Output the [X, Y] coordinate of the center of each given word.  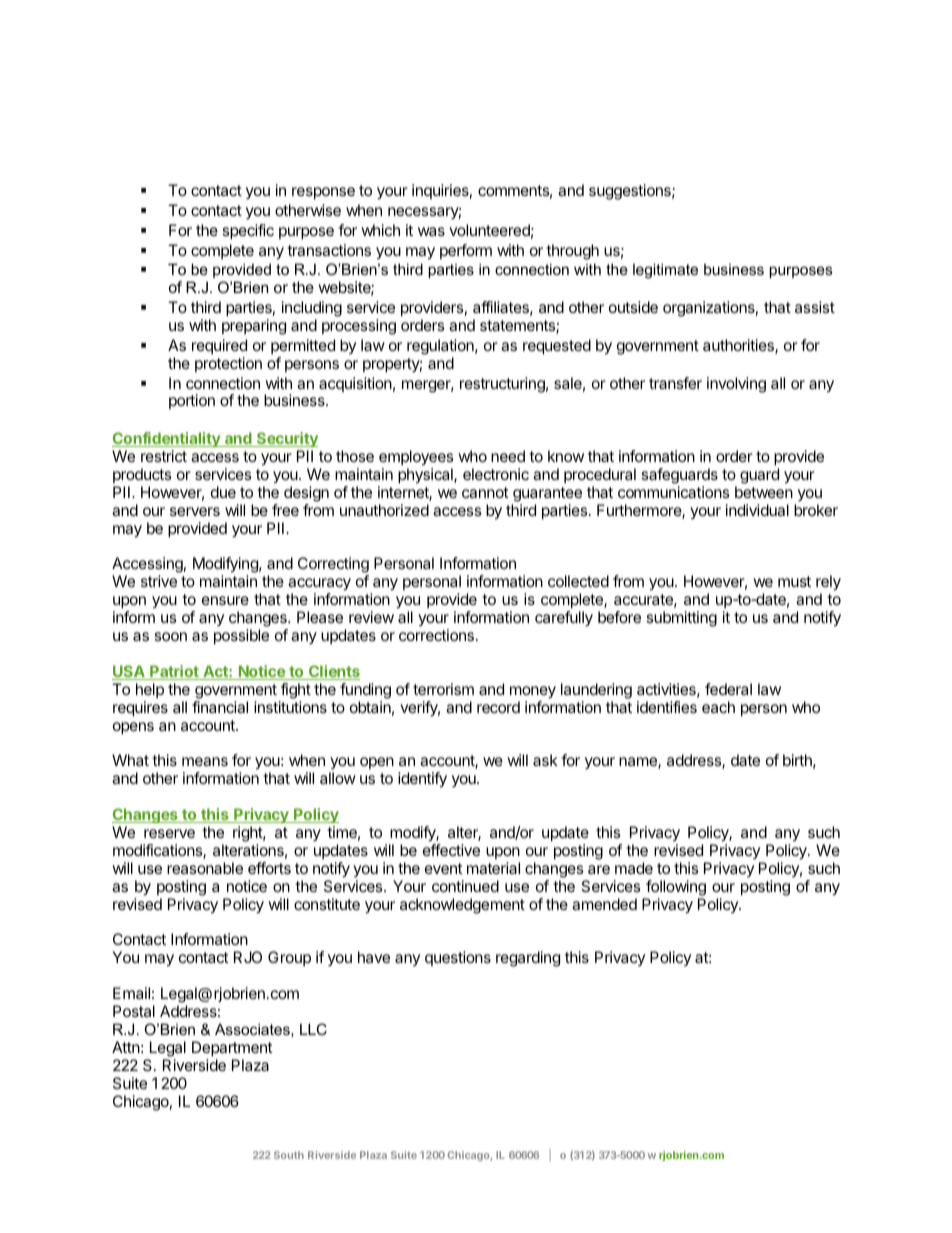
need [508, 456]
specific [248, 232]
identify [422, 780]
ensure [225, 600]
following [676, 888]
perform [466, 251]
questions [458, 958]
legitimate [665, 271]
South [289, 1155]
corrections [436, 635]
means [205, 761]
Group [289, 958]
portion [192, 401]
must [794, 581]
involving [736, 385]
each [718, 707]
